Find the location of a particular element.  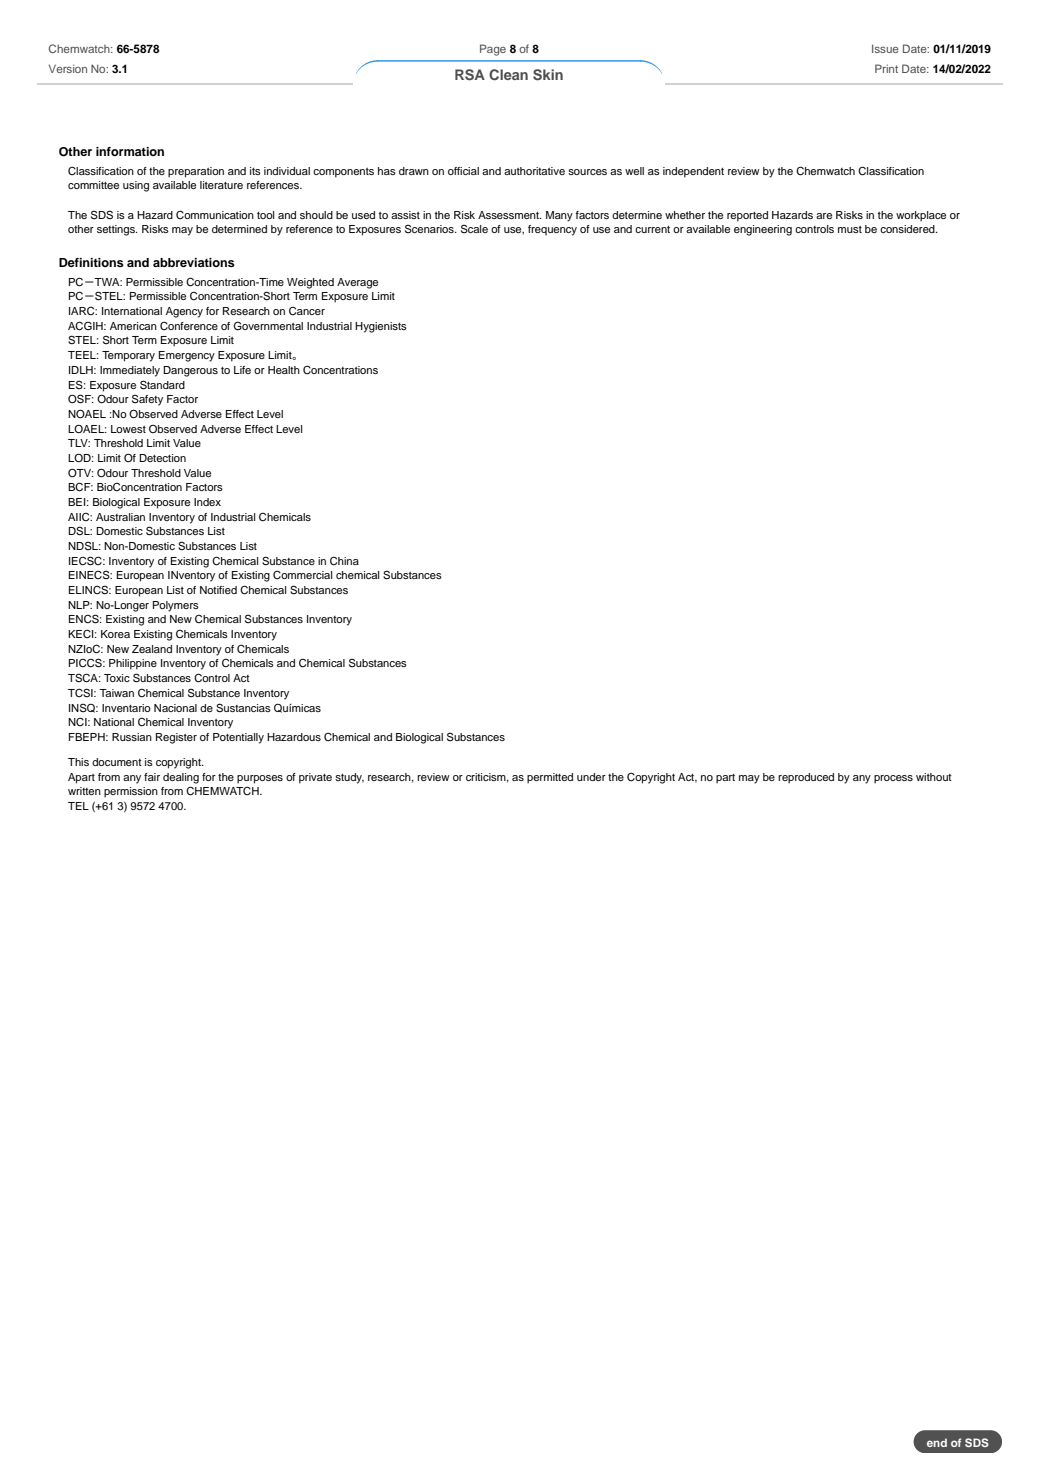

Lowest is located at coordinates (128, 429).
